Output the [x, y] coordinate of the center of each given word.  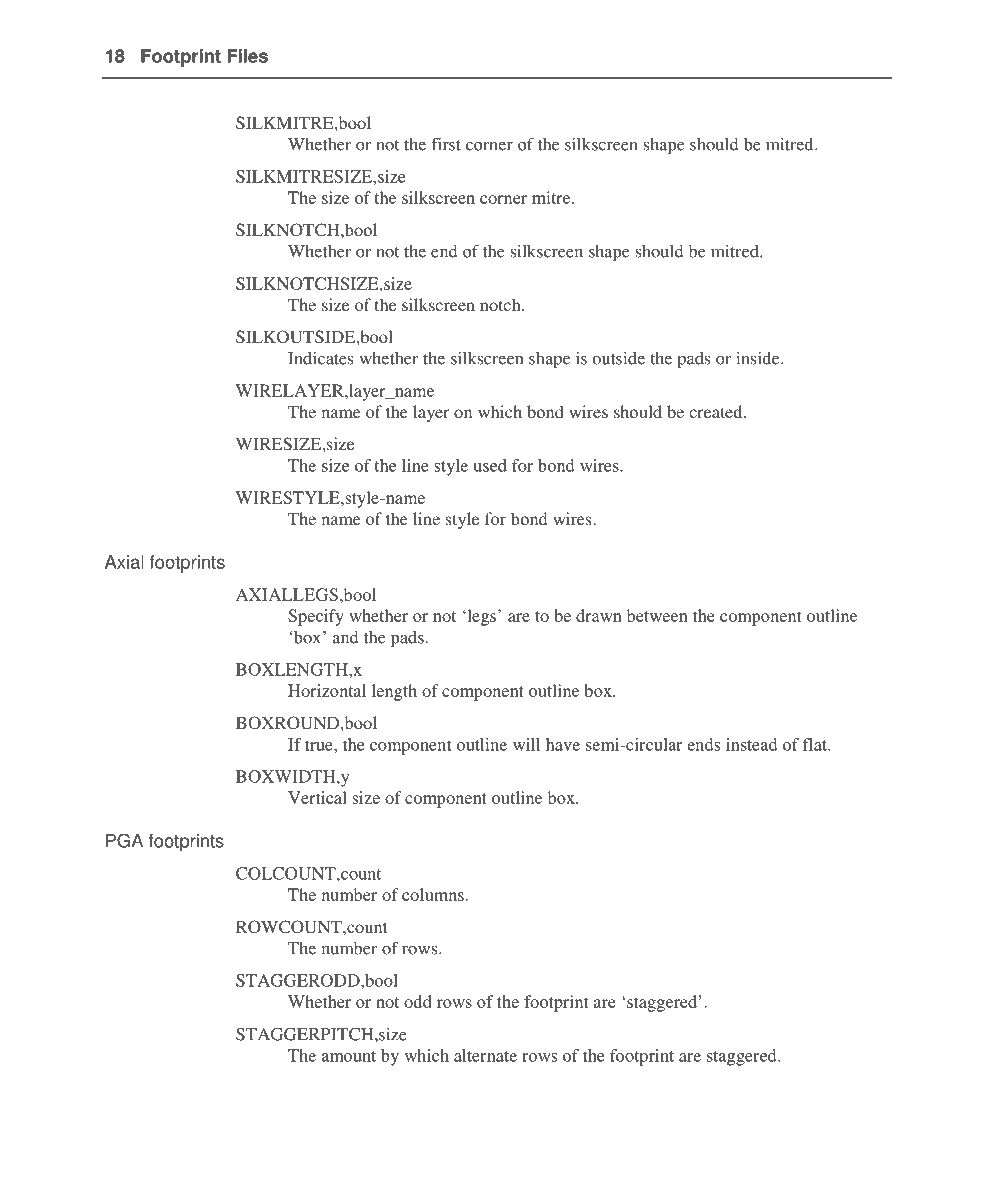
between [657, 615]
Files [248, 56]
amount [349, 1056]
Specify [316, 617]
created [717, 411]
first [446, 144]
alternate [485, 1055]
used [490, 465]
